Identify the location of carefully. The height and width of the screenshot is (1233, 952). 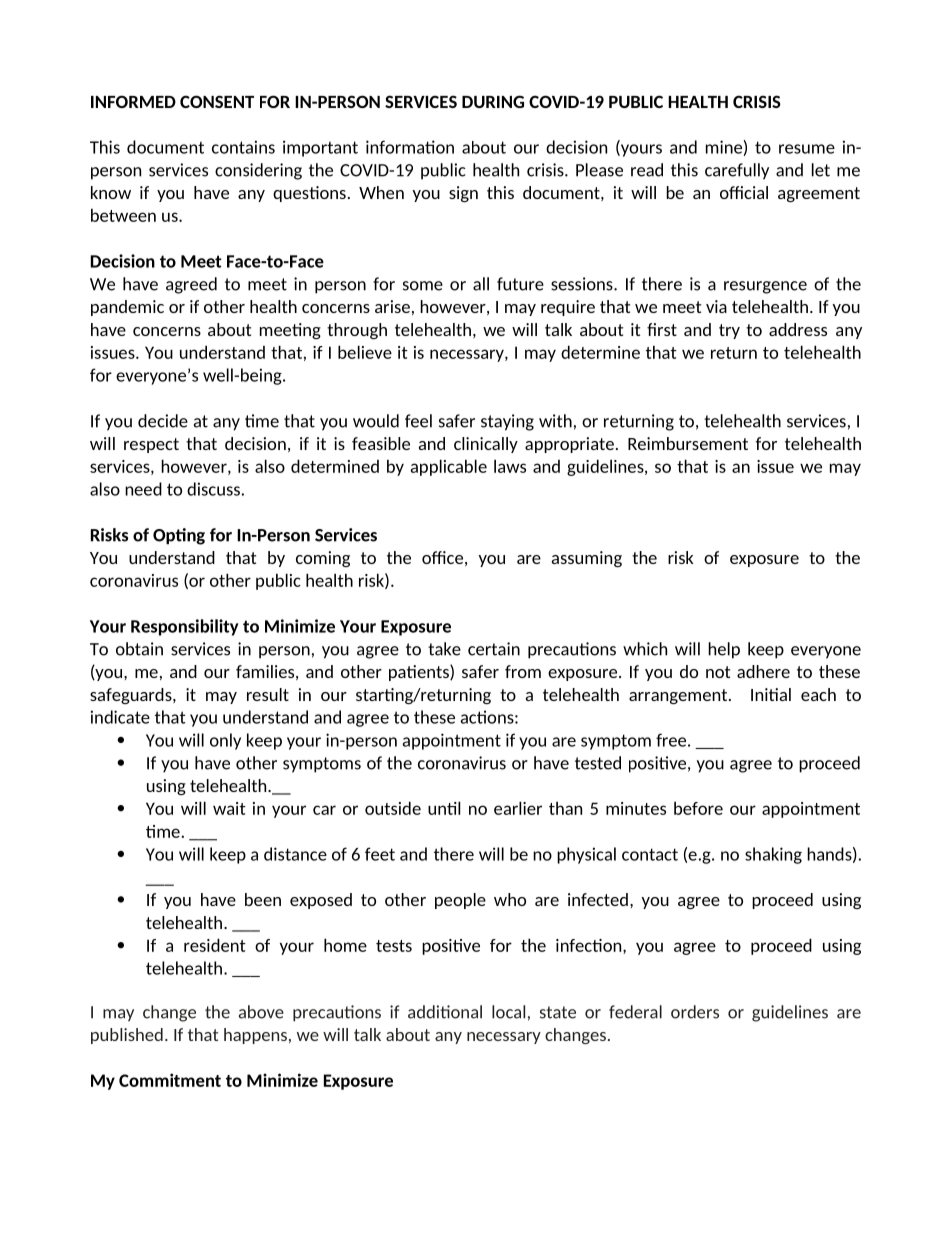
(737, 171).
